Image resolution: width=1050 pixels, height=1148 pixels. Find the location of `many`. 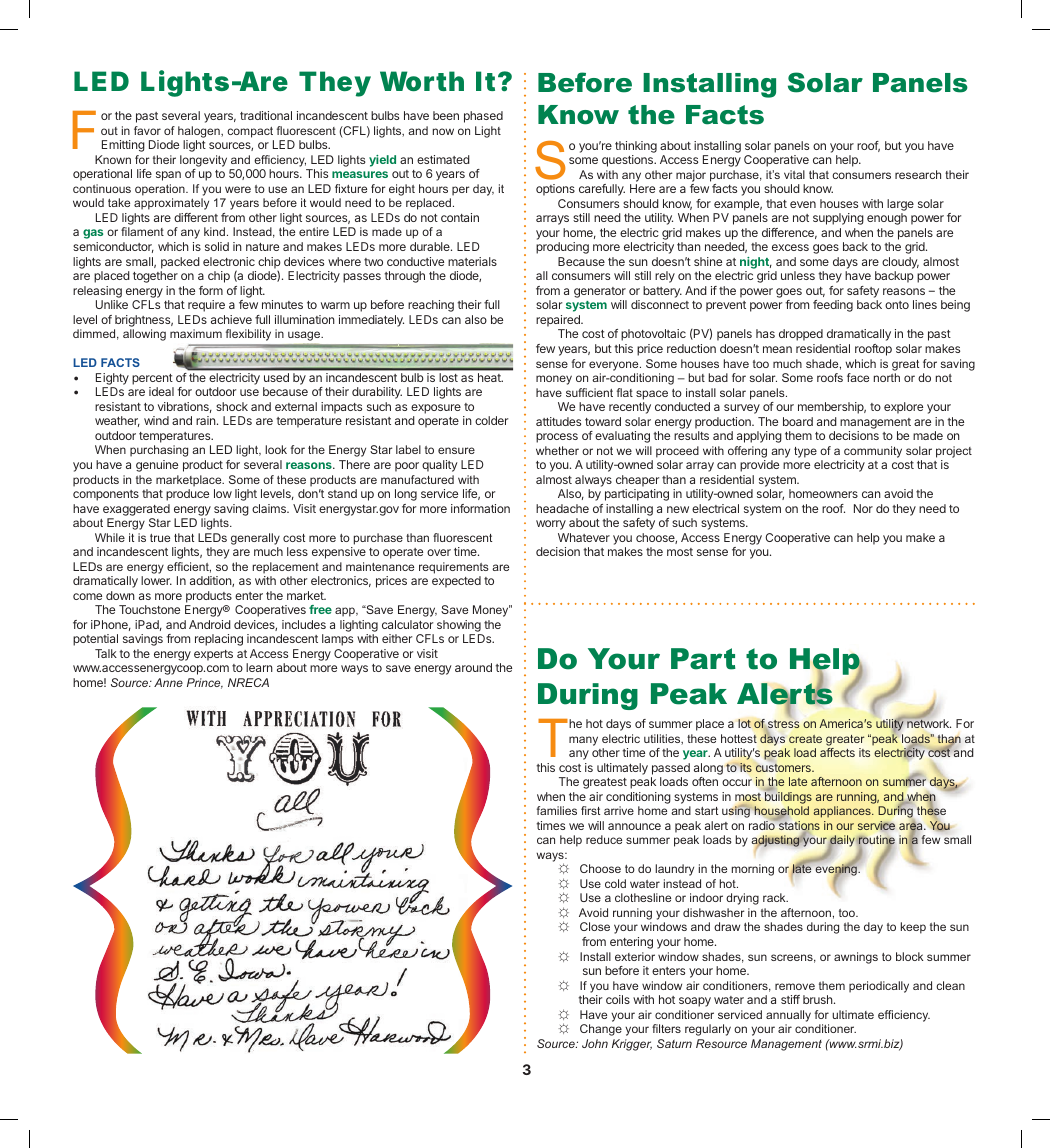

many is located at coordinates (583, 741).
